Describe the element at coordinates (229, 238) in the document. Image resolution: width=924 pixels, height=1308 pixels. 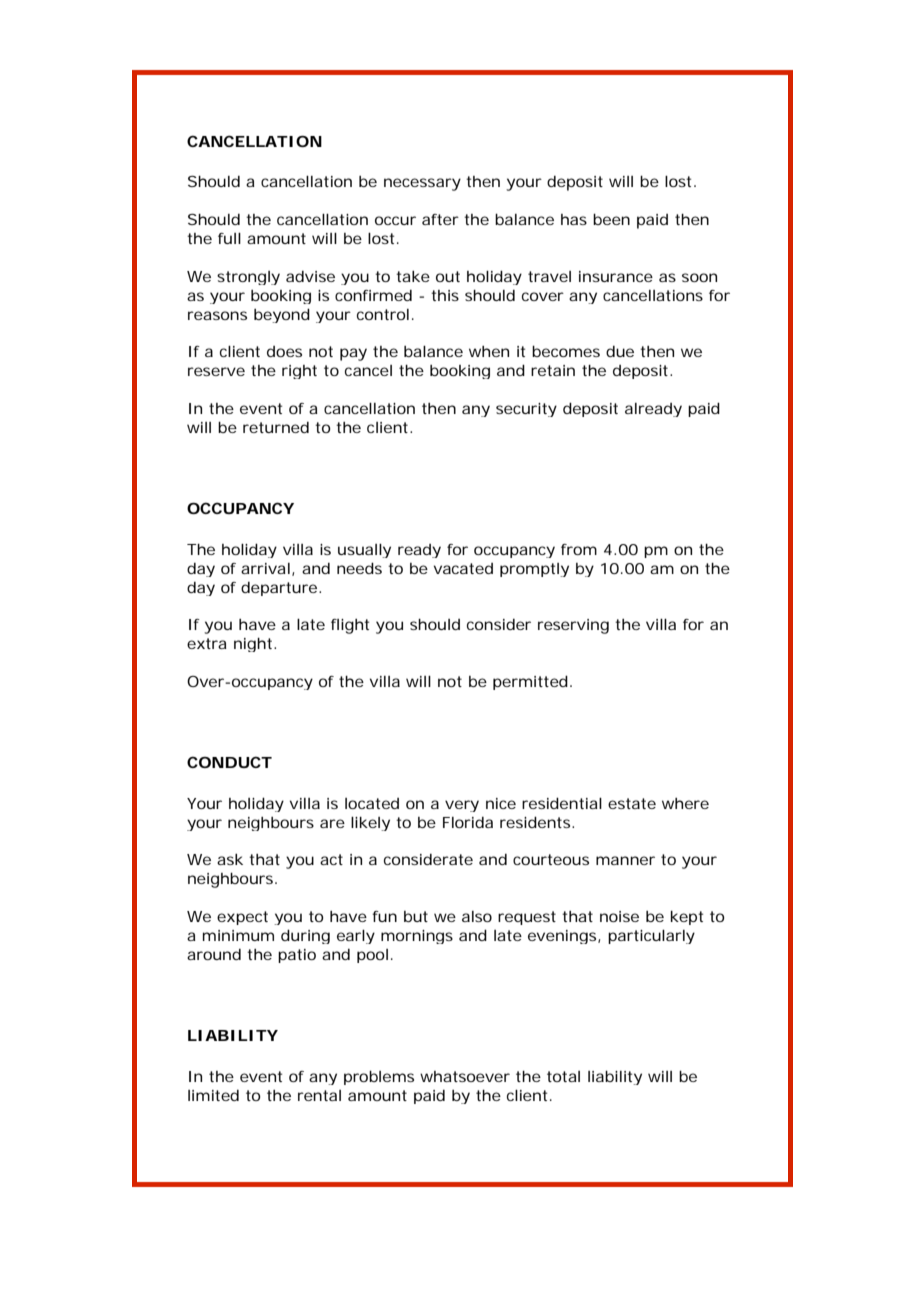
I see `full` at that location.
